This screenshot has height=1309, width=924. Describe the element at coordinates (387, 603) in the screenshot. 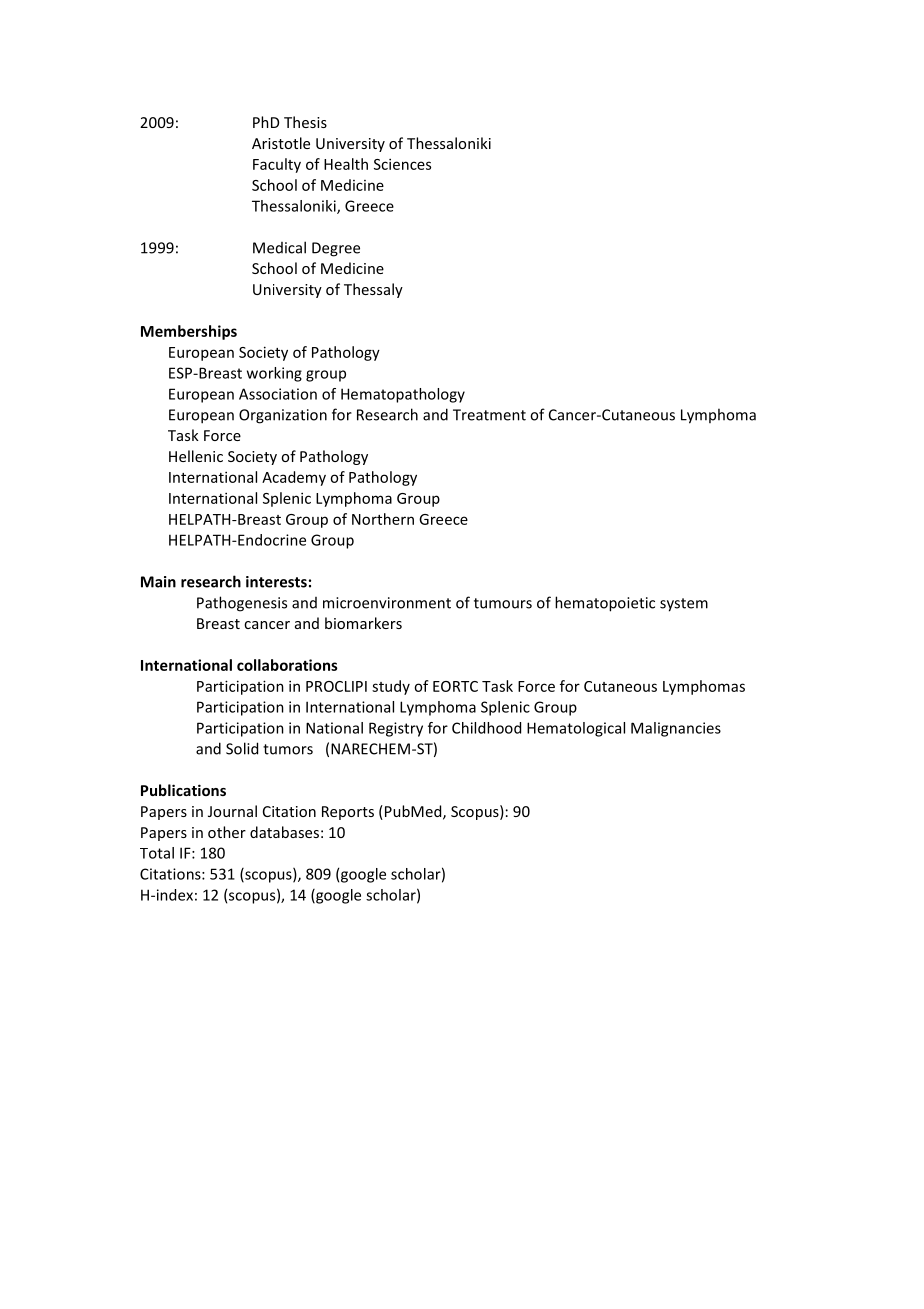

I see `microenvironment` at that location.
